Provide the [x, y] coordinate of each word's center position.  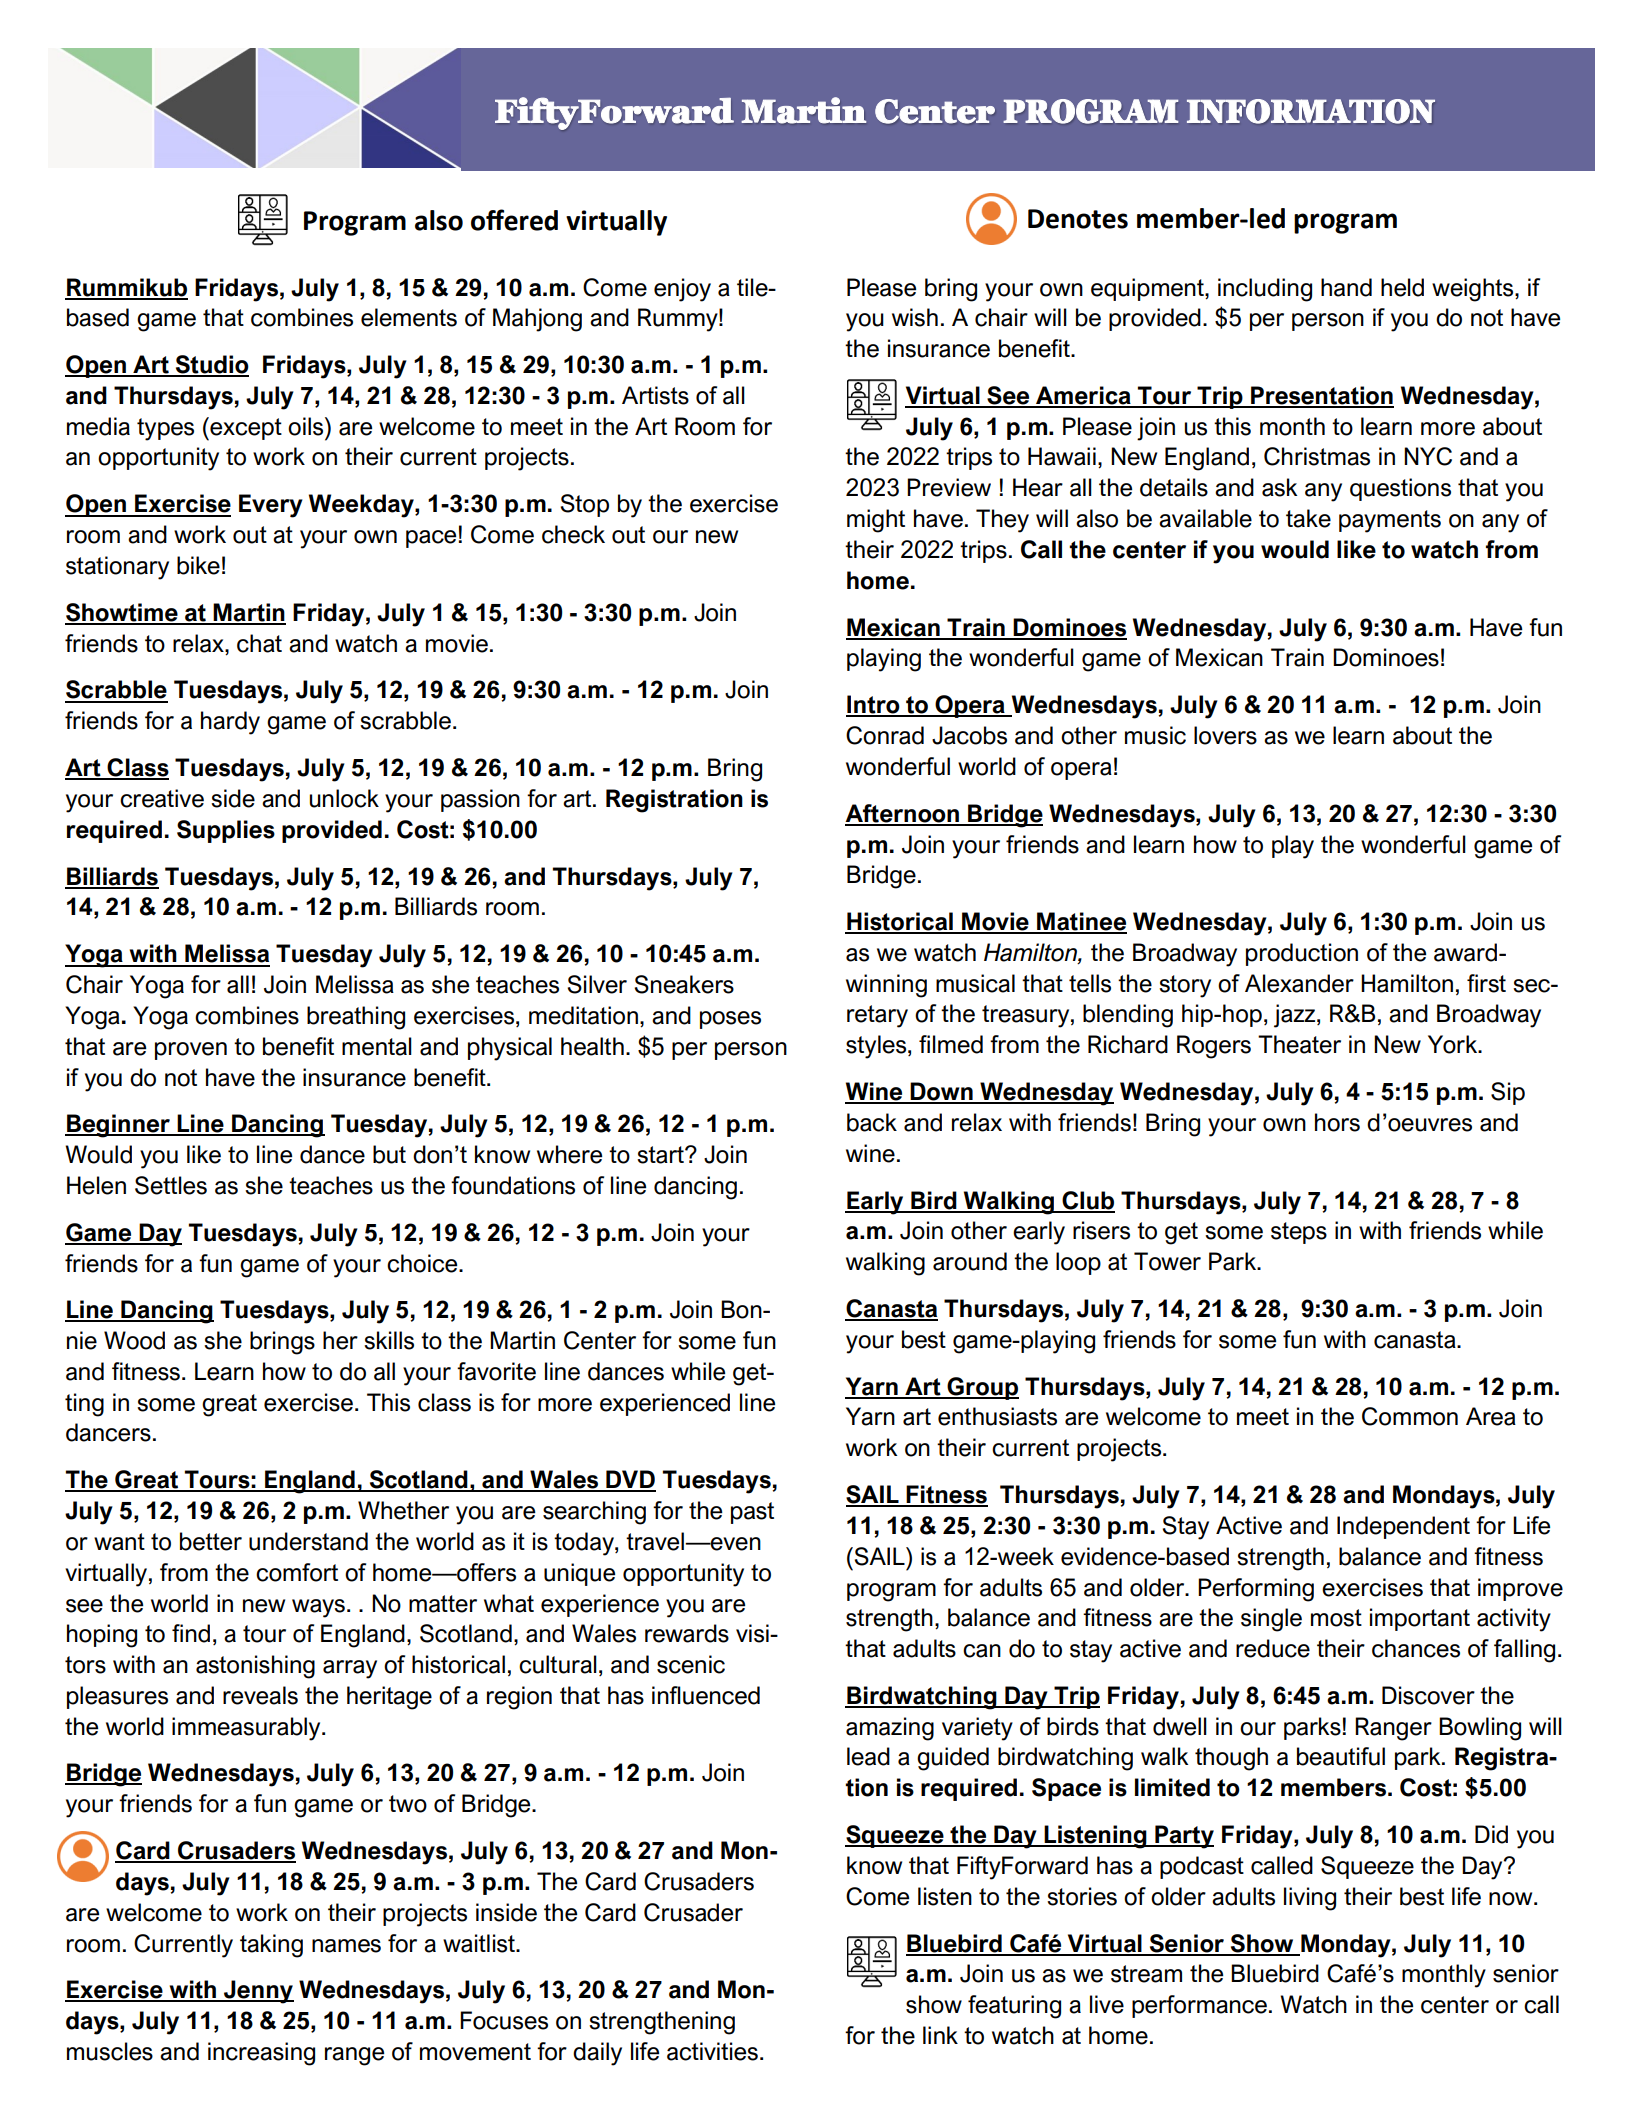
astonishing [255, 1667]
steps [1299, 1233]
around [970, 1261]
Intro [874, 705]
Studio [211, 365]
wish [915, 317]
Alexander [1299, 983]
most [1336, 1618]
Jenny [258, 1992]
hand [1346, 287]
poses [730, 1020]
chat [259, 643]
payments [1390, 521]
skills [389, 1340]
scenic [691, 1664]
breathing [356, 1018]
